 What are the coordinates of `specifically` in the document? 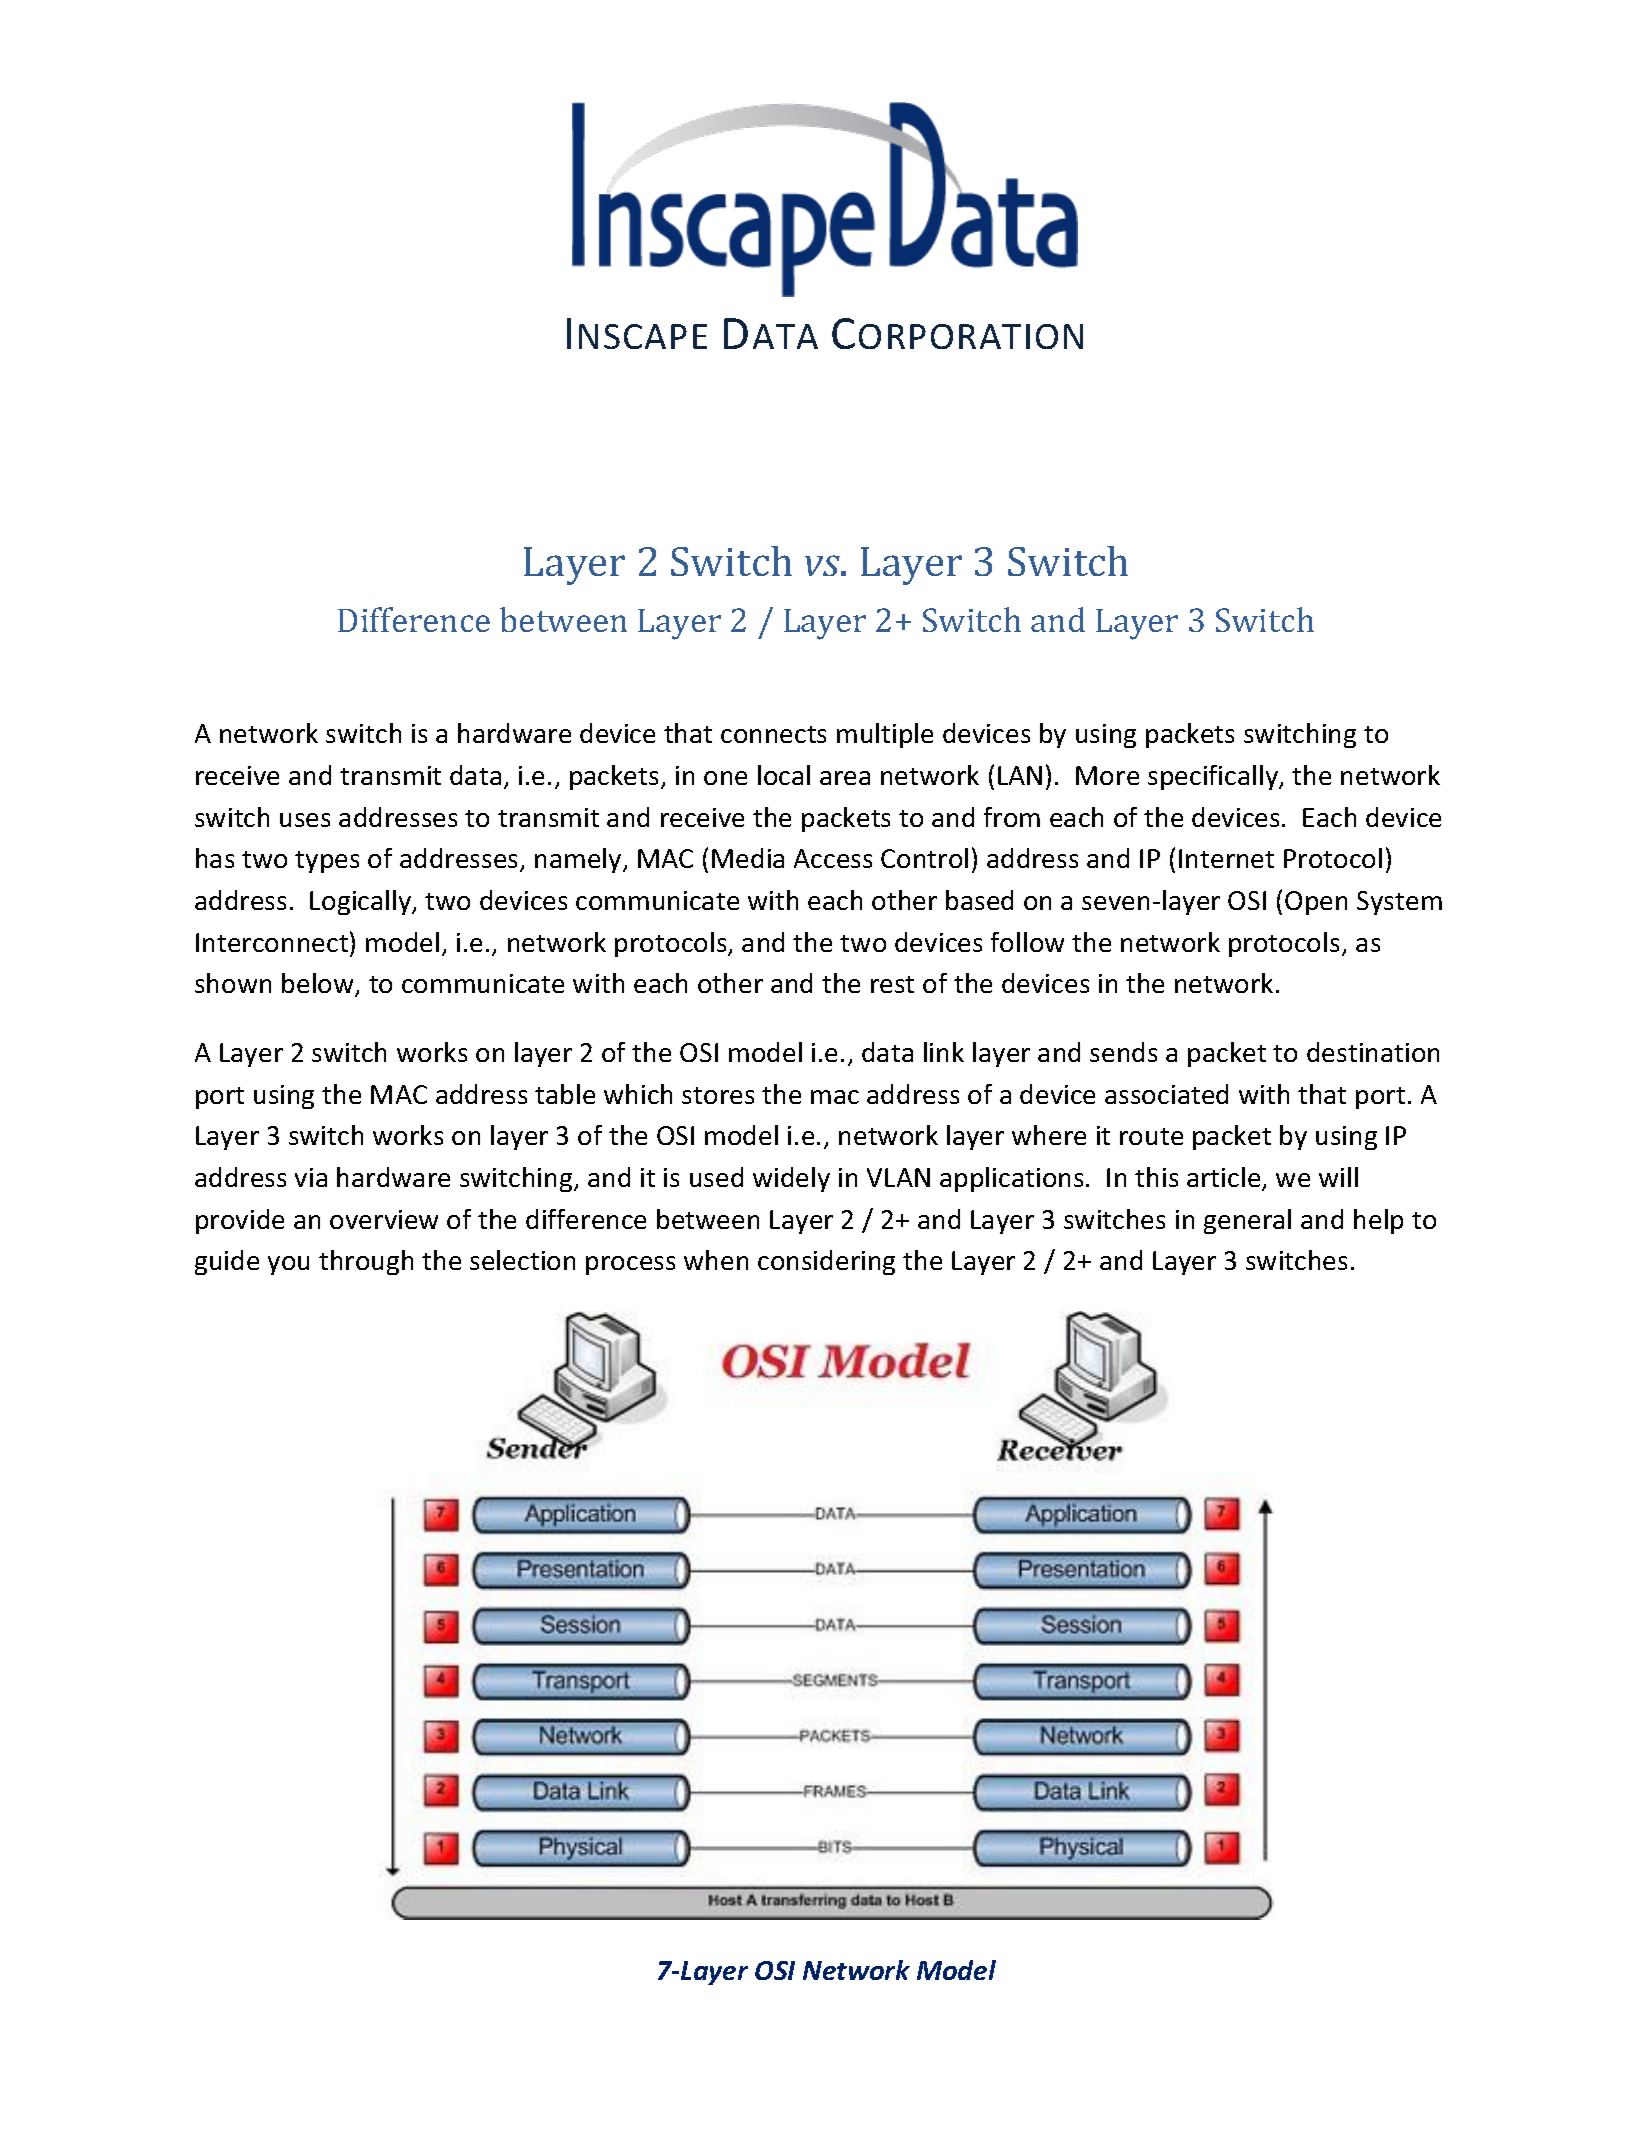 It's located at (1214, 777).
